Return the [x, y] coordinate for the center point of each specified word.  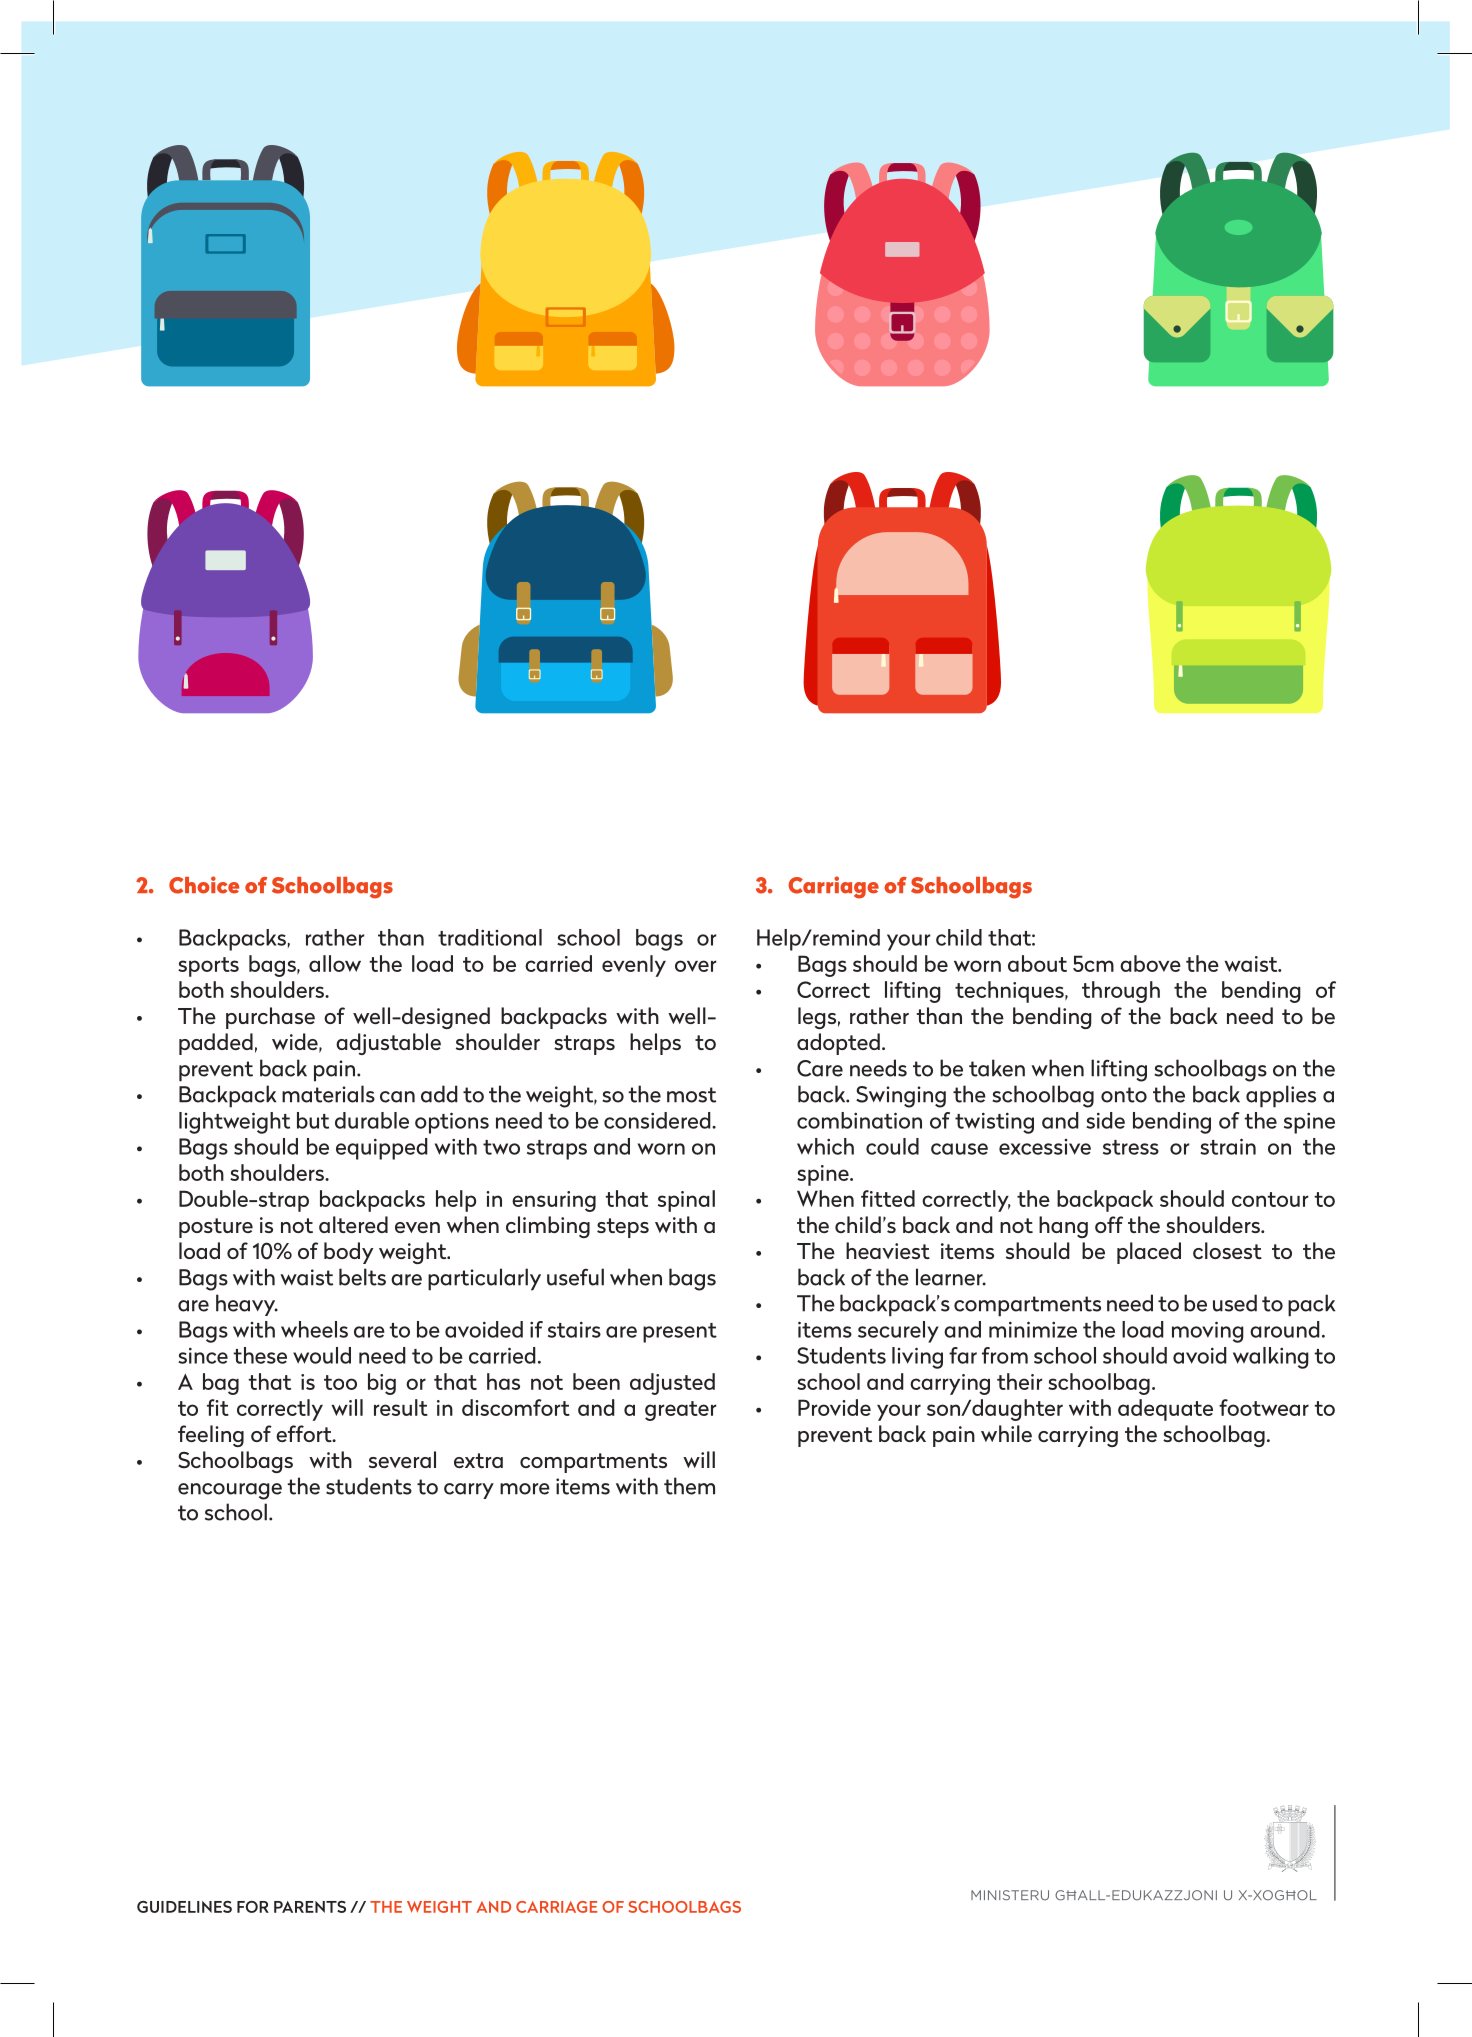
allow [335, 963]
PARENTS [310, 1907]
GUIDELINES [184, 1907]
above [1150, 963]
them [689, 1486]
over [695, 966]
